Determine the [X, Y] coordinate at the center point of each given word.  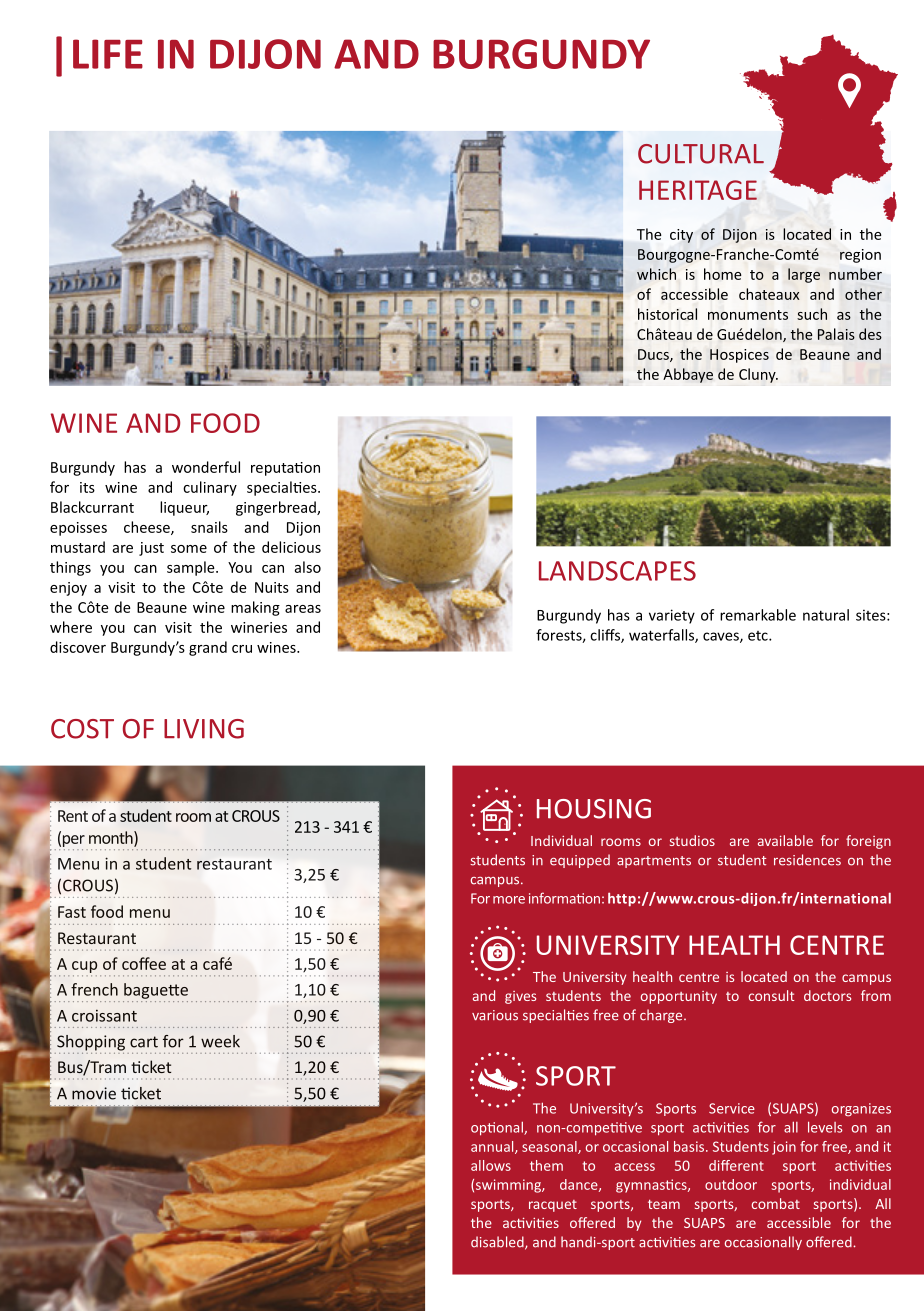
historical [667, 314]
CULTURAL [701, 154]
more [509, 900]
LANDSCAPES [617, 571]
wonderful [206, 467]
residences [807, 860]
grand [208, 648]
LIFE [108, 54]
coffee [144, 963]
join [784, 1148]
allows [491, 1165]
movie [94, 1093]
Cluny [758, 375]
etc [759, 636]
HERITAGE [698, 190]
